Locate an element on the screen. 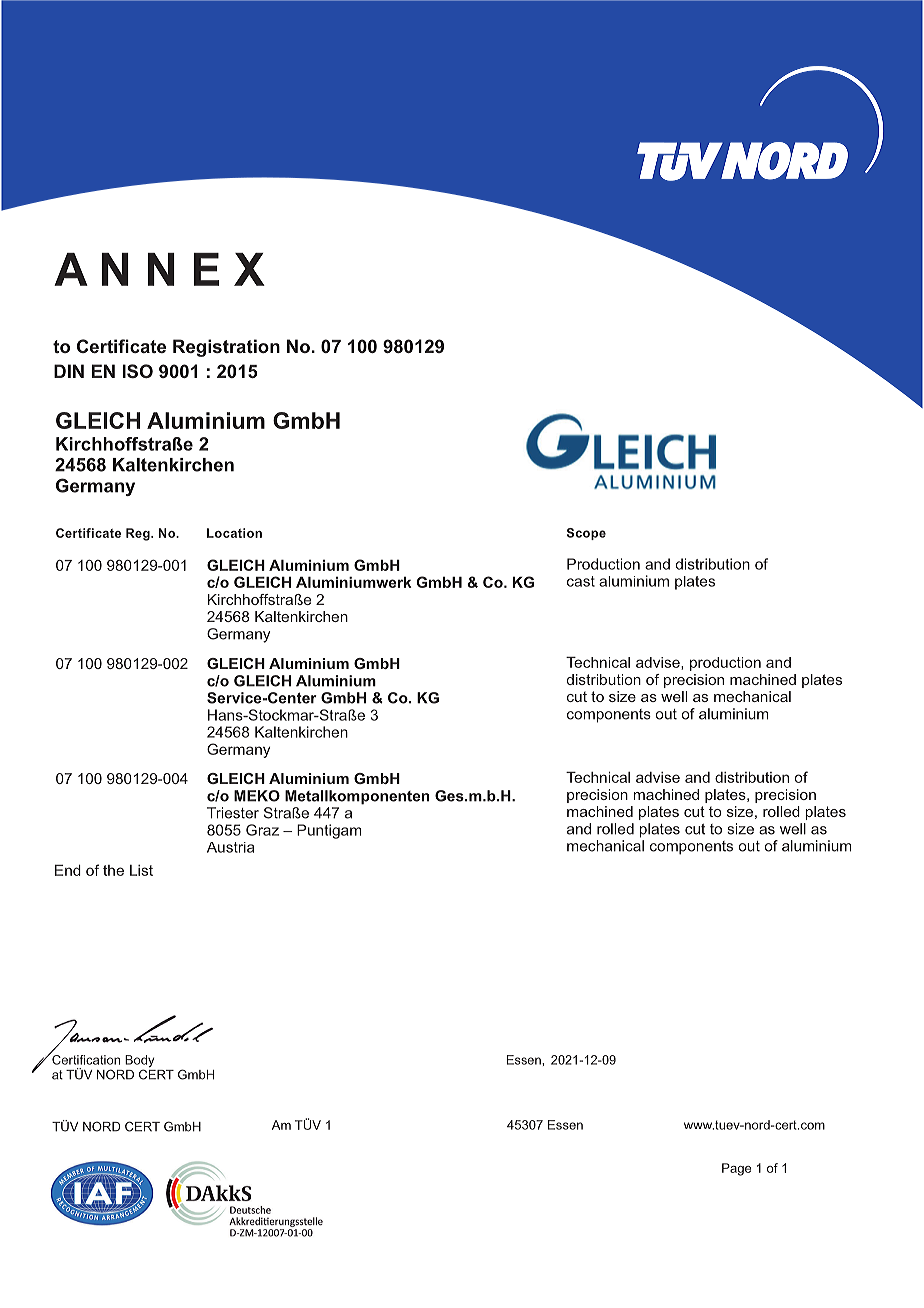  DIN is located at coordinates (69, 371).
